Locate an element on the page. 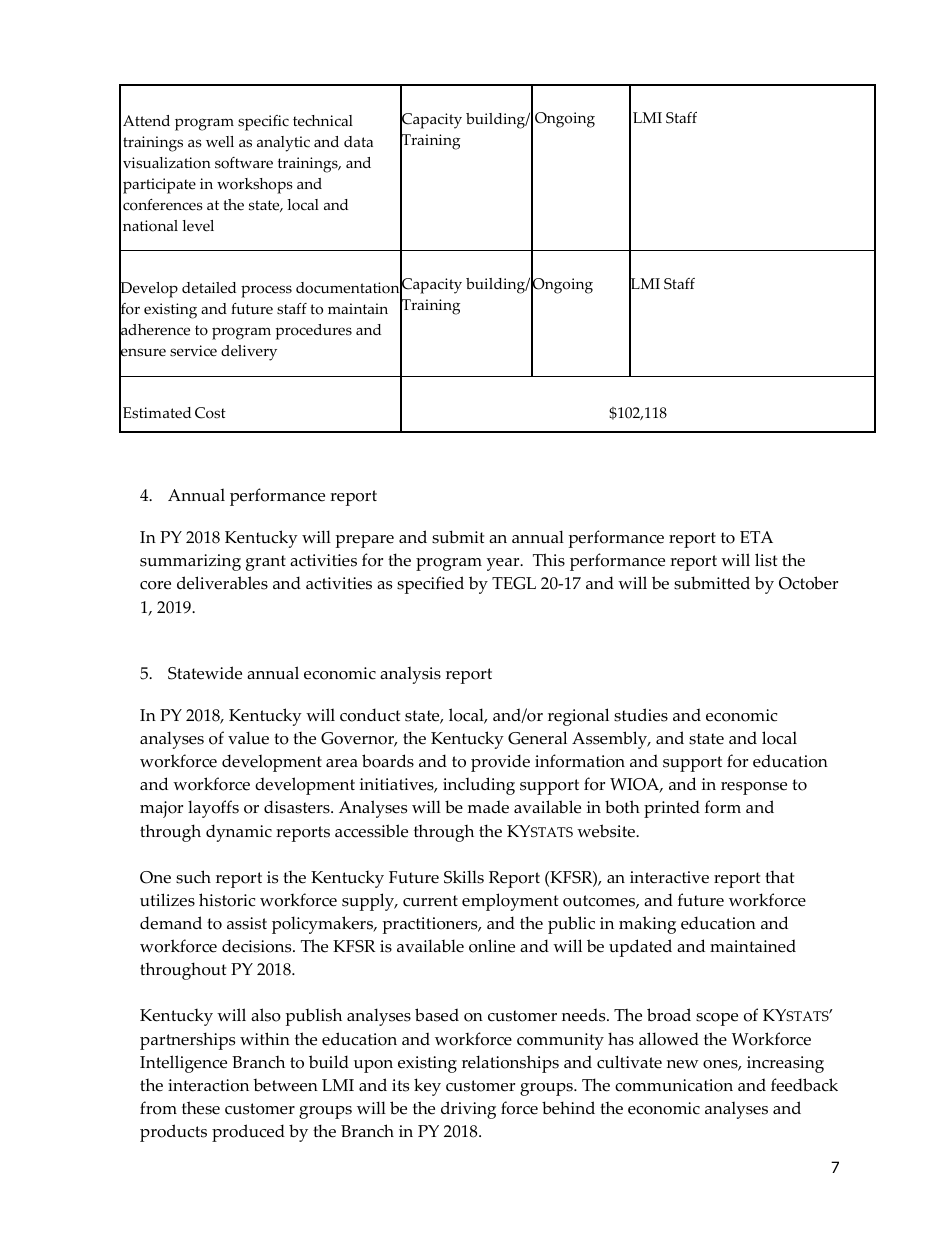 The image size is (952, 1233). these is located at coordinates (201, 1108).
